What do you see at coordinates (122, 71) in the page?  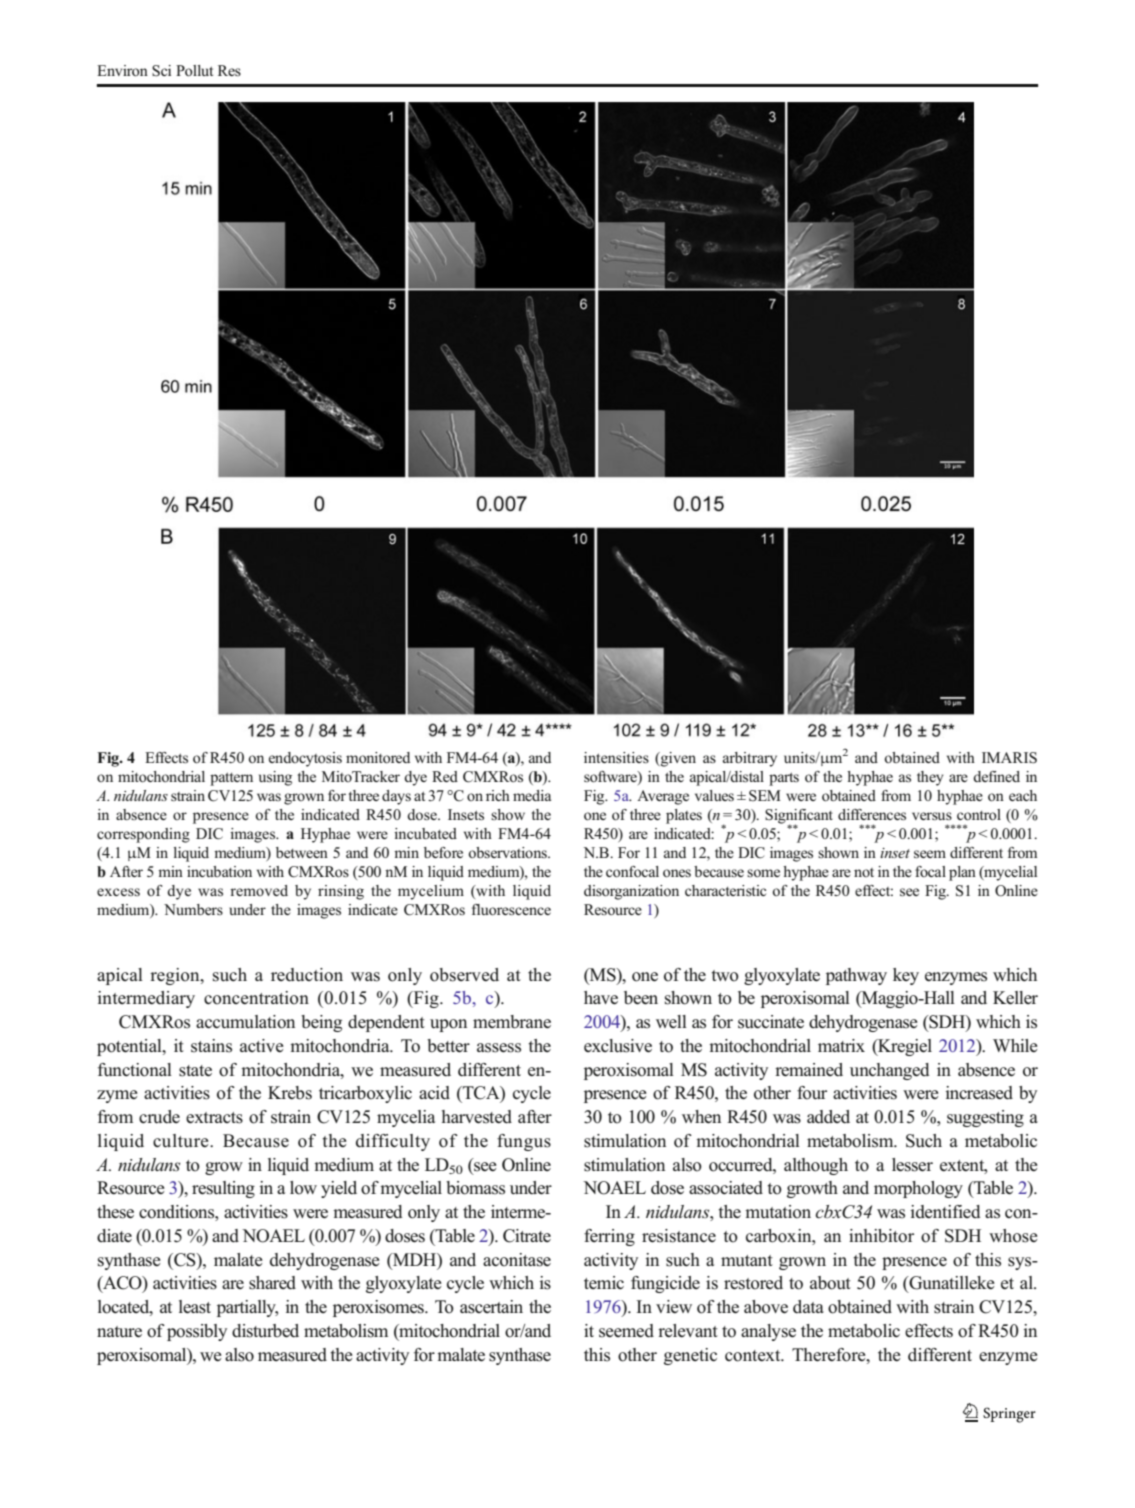 I see `Environ` at bounding box center [122, 71].
